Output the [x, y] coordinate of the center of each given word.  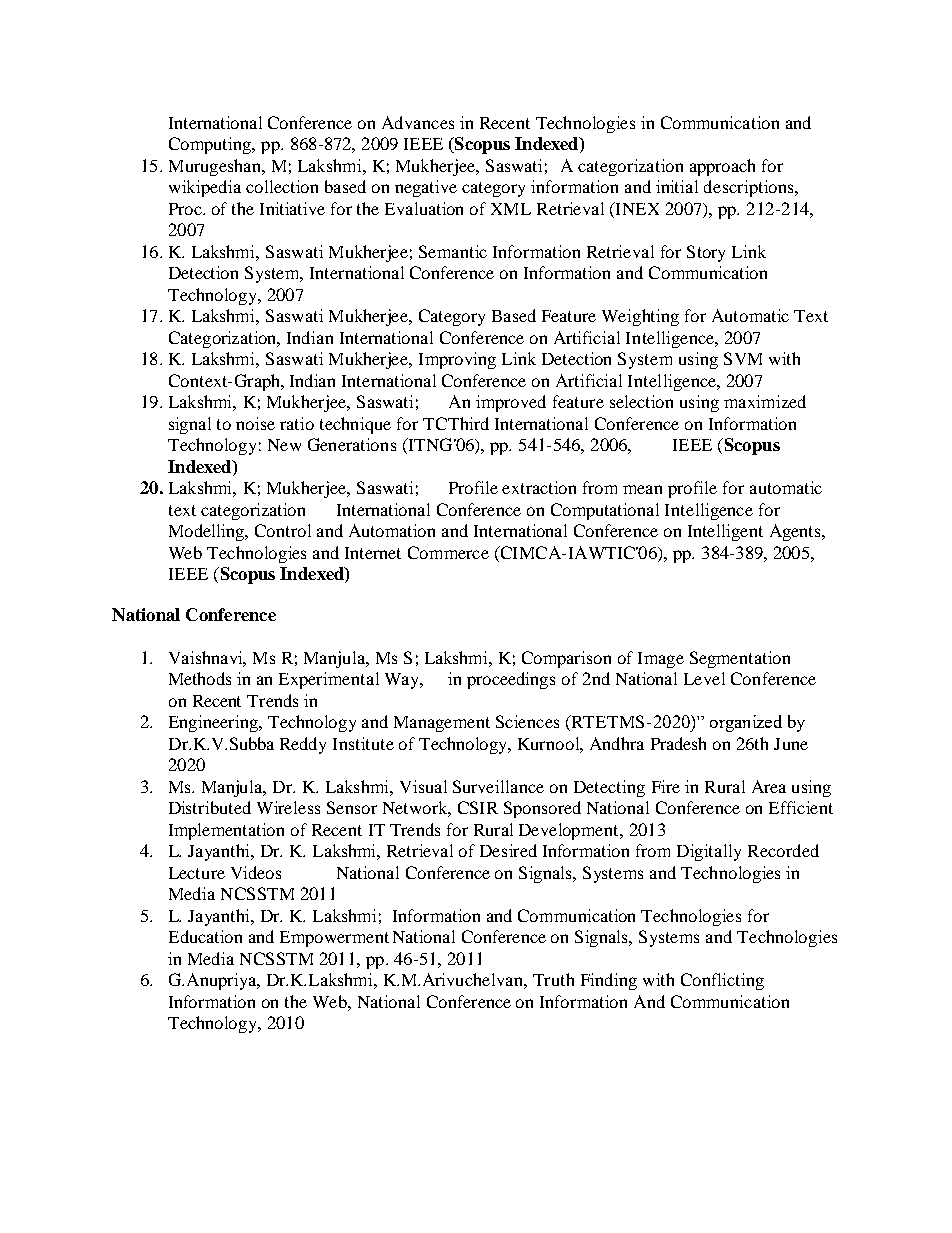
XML [511, 209]
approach [722, 167]
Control [283, 530]
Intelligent [725, 532]
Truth [553, 979]
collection [282, 186]
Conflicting [722, 981]
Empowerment [334, 939]
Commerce [448, 552]
